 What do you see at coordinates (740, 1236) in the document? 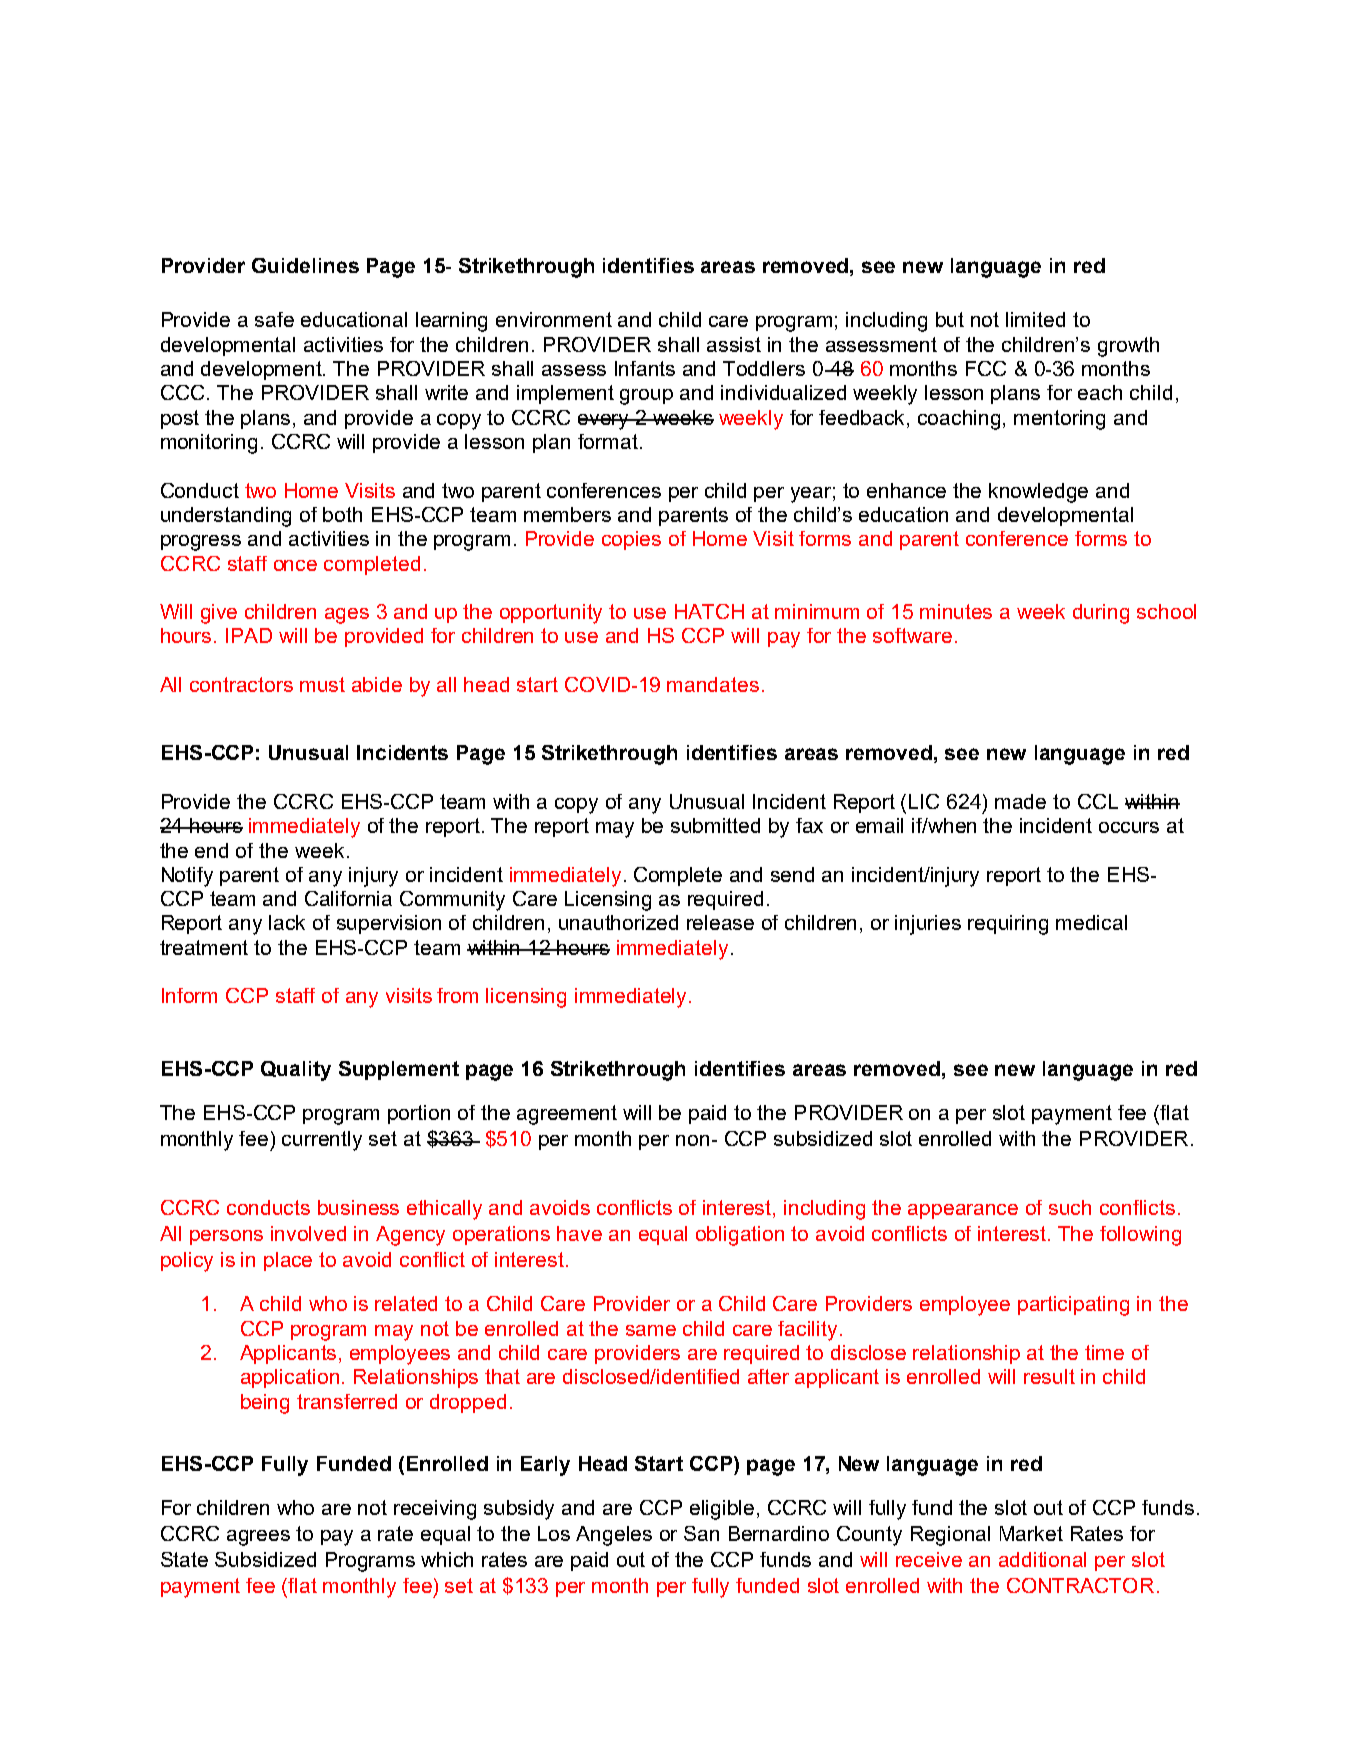
I see `obligation` at bounding box center [740, 1236].
